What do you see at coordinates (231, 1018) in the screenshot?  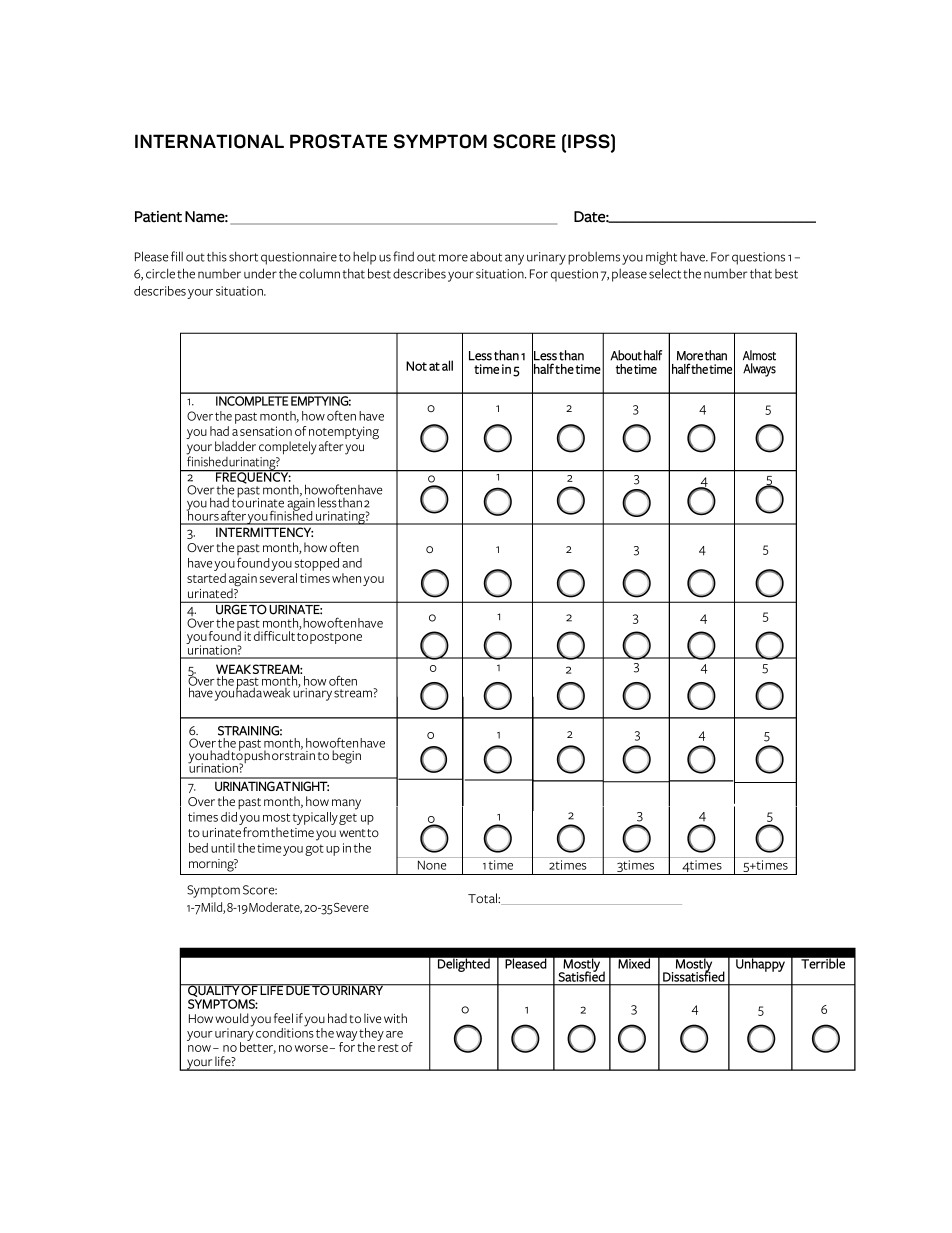 I see `would` at bounding box center [231, 1018].
